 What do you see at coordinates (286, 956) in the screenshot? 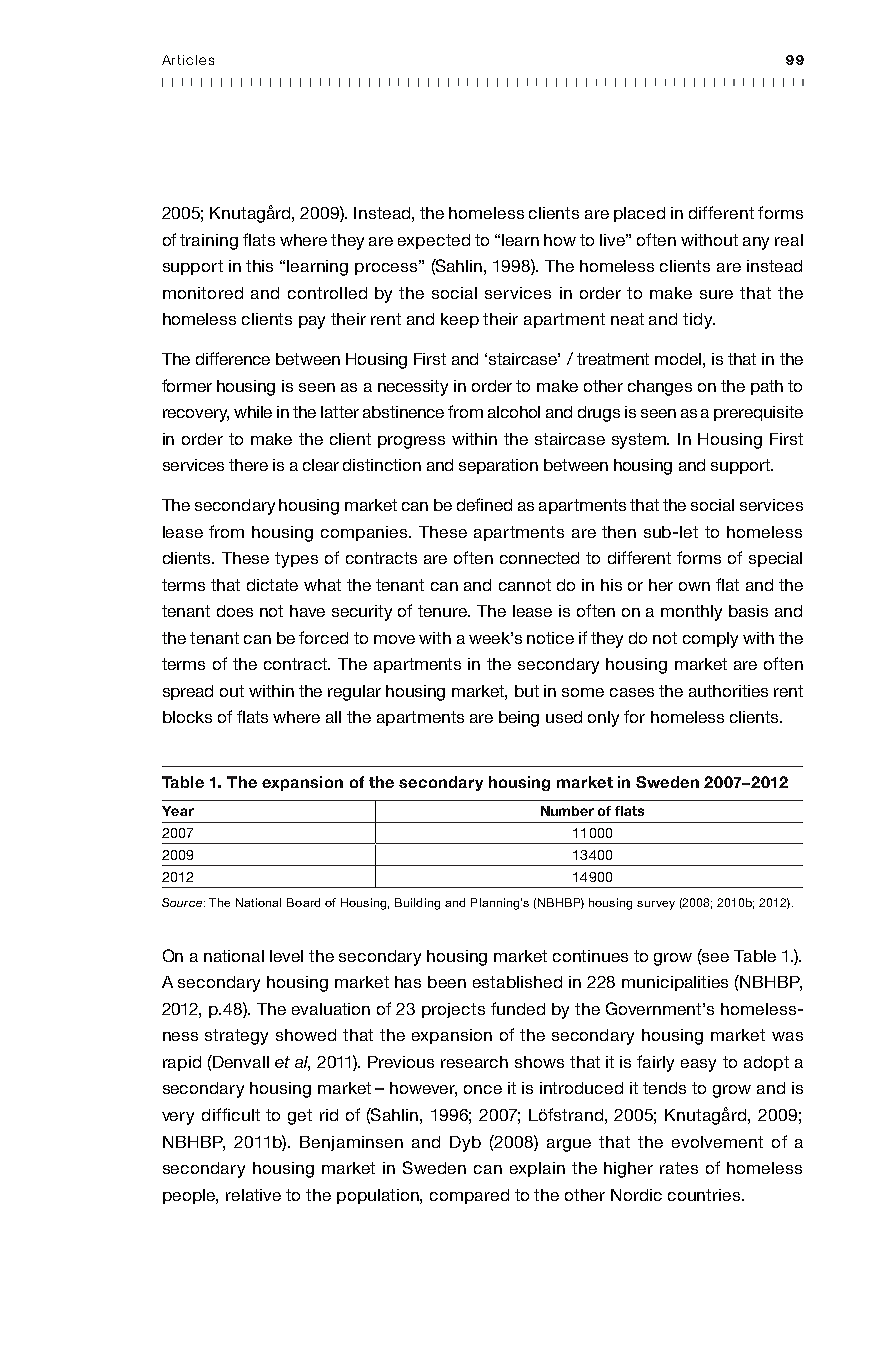
I see `level` at bounding box center [286, 956].
